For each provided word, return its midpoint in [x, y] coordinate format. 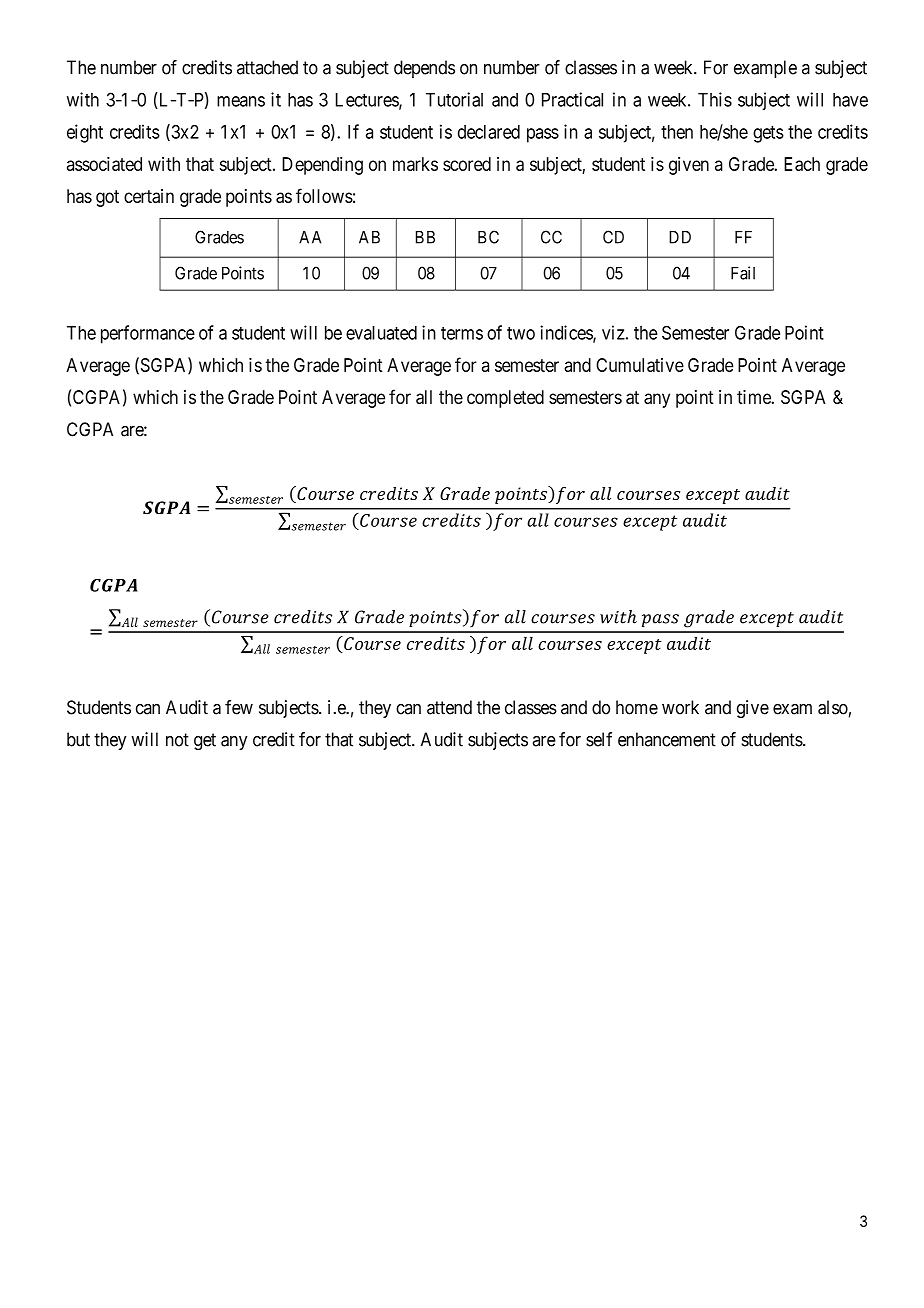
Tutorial [454, 99]
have [850, 100]
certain [149, 196]
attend [449, 707]
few [239, 707]
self [599, 739]
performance [148, 334]
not [177, 740]
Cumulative [640, 365]
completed [505, 399]
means [241, 101]
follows [324, 195]
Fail [743, 273]
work [680, 707]
